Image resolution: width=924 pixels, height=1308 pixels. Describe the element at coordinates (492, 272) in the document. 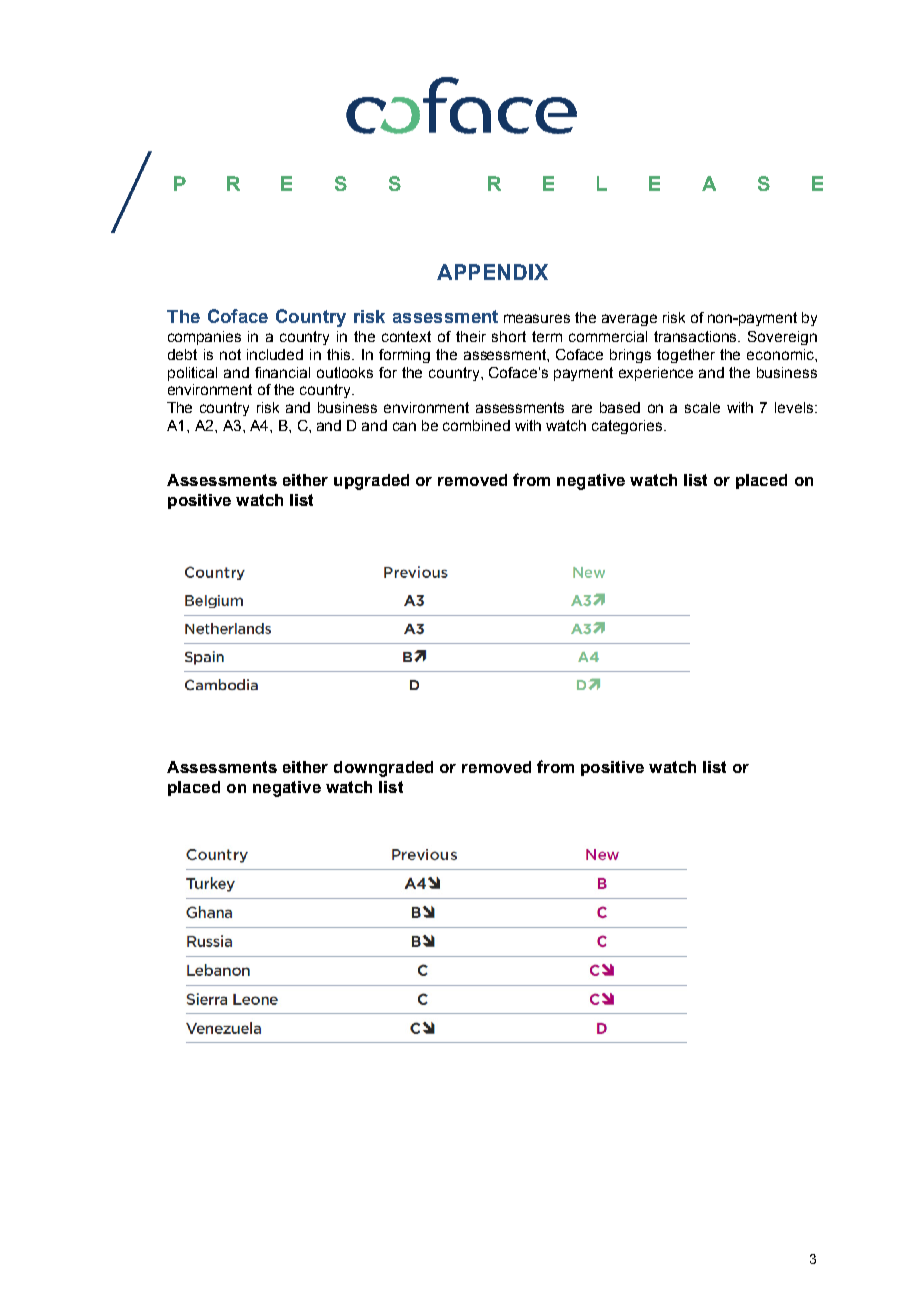

I see `APPENDIX` at that location.
